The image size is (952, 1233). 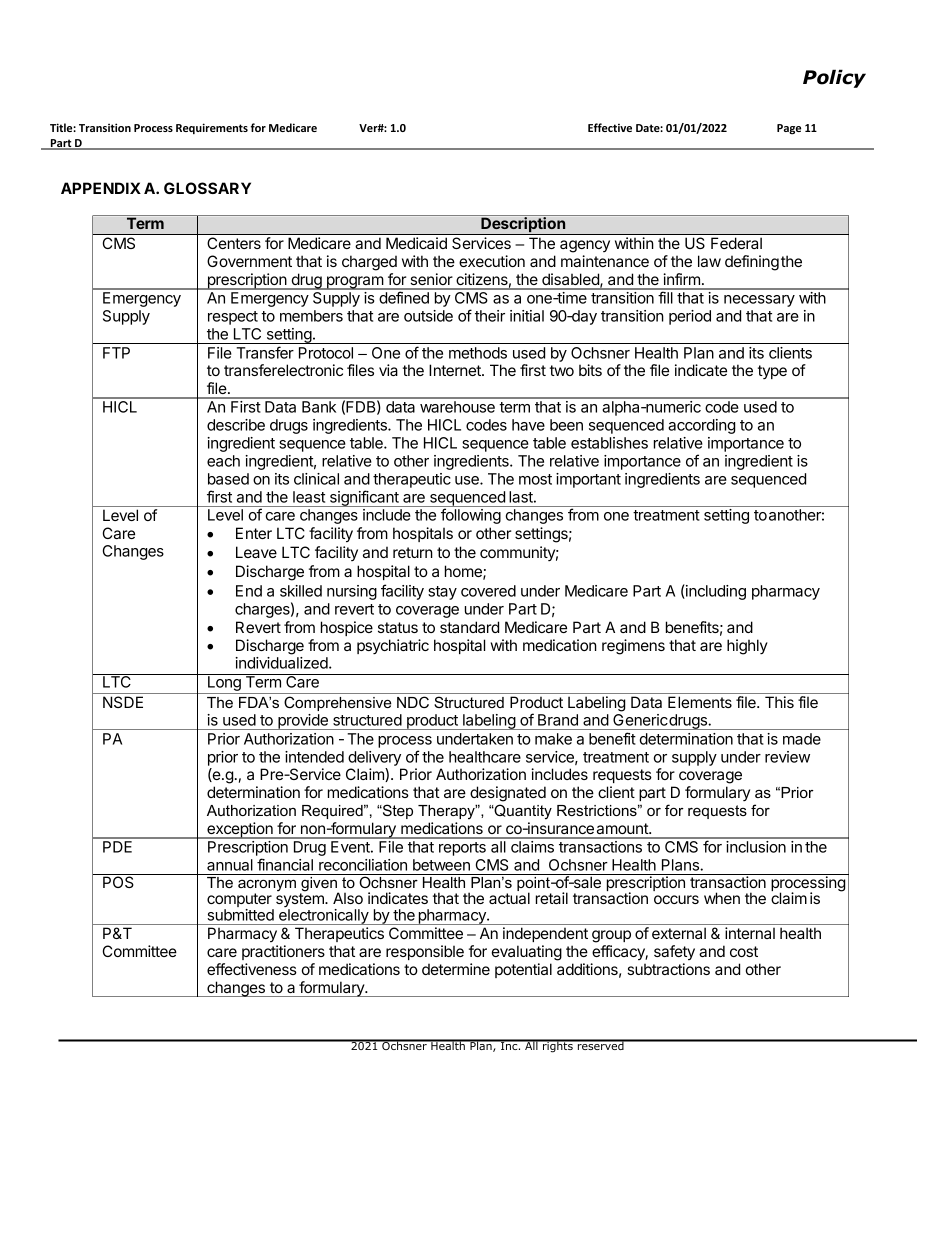 I want to click on practitioners, so click(x=283, y=952).
